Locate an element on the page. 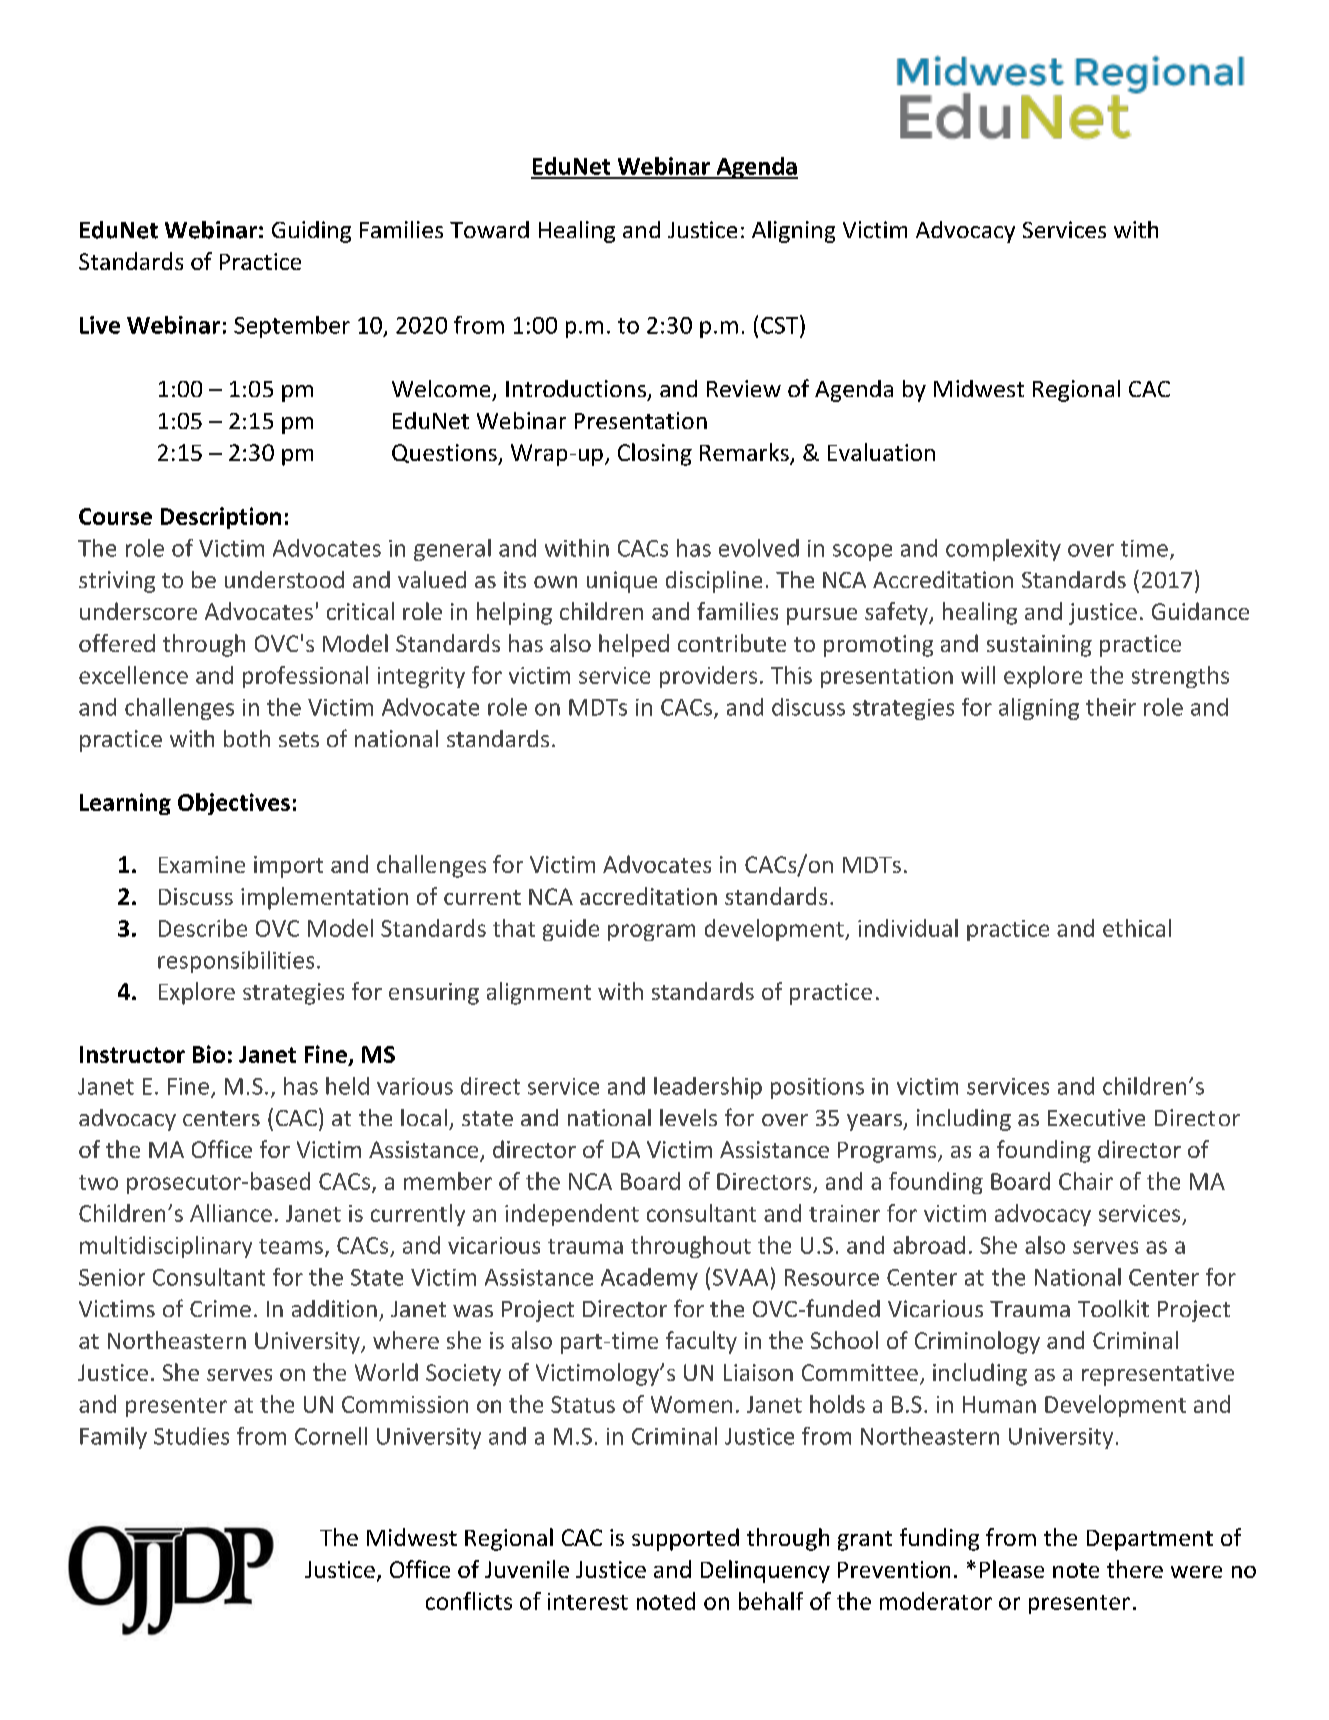 Image resolution: width=1329 pixels, height=1720 pixels. Describe is located at coordinates (203, 928).
